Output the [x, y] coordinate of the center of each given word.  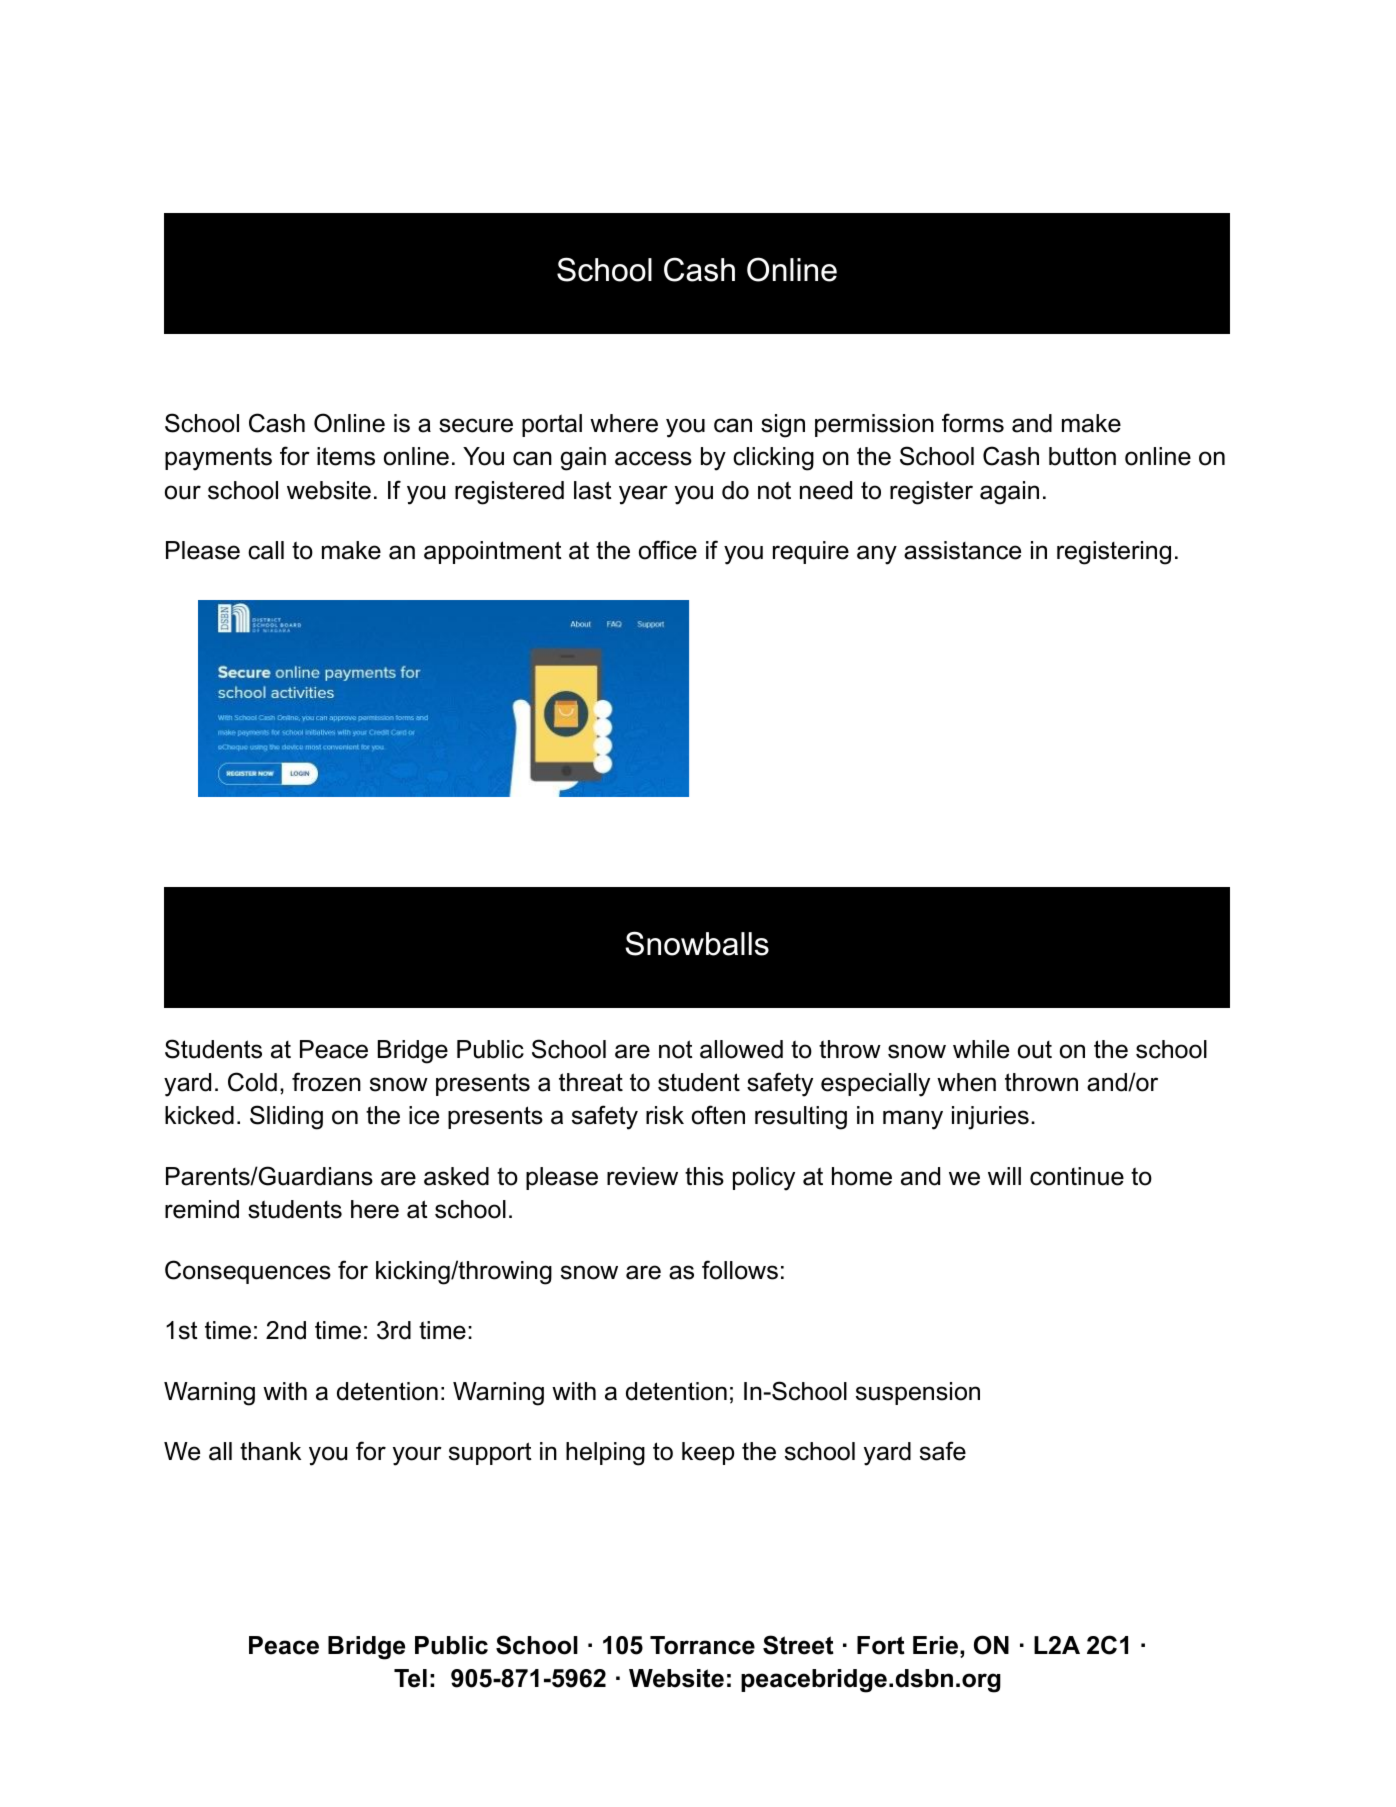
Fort [881, 1645]
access [653, 458]
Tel [410, 1678]
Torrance [702, 1645]
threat [591, 1082]
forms [973, 423]
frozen [326, 1082]
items [346, 456]
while [981, 1049]
